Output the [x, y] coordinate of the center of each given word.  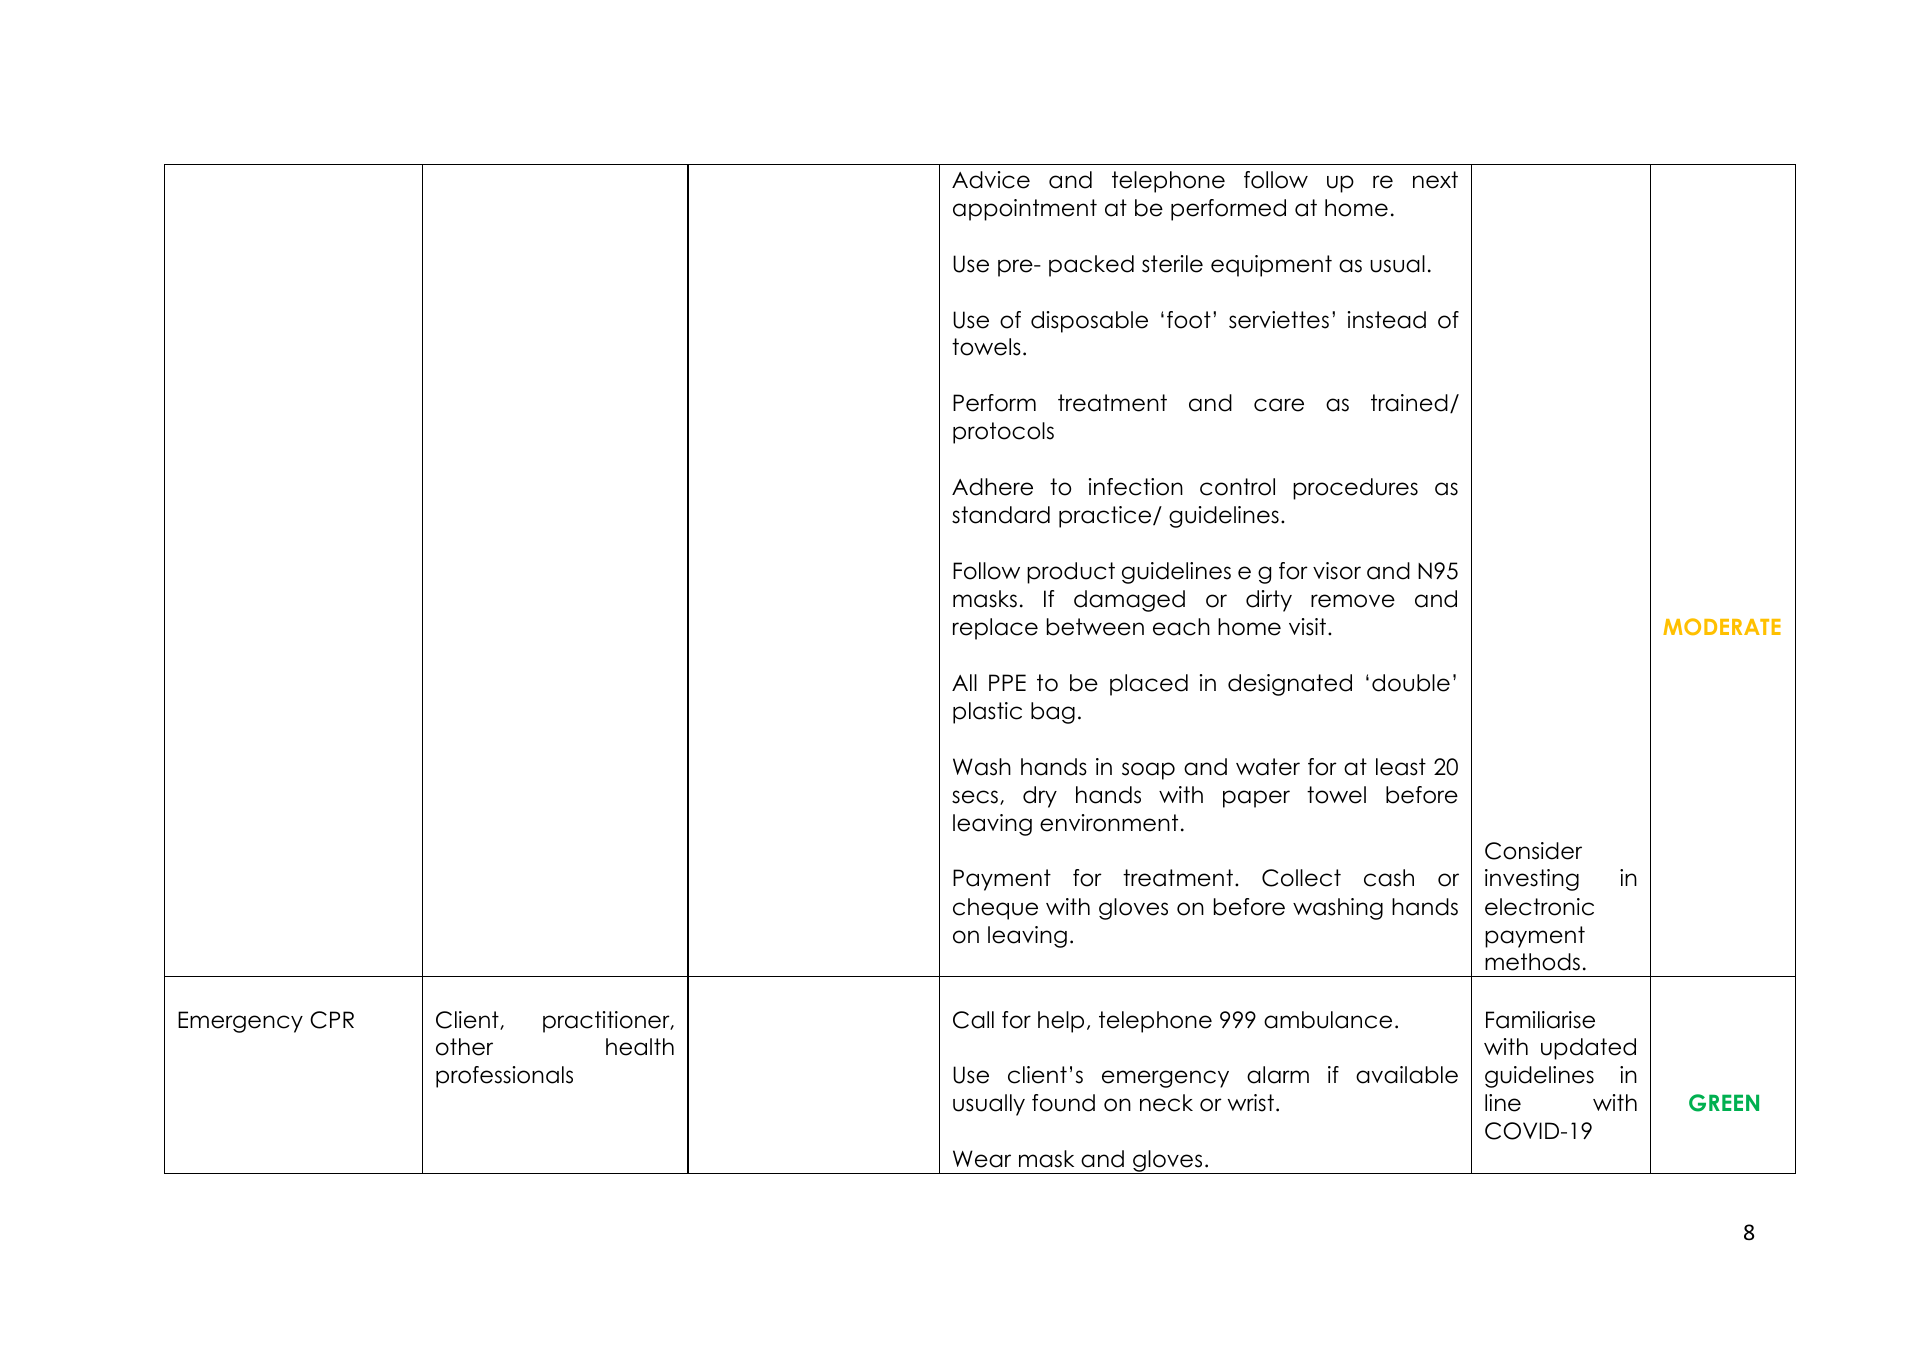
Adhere [992, 487]
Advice [991, 180]
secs [975, 797]
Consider [1533, 851]
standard [1001, 515]
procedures [1355, 489]
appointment [1025, 210]
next [1435, 180]
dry [1040, 797]
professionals [504, 1077]
